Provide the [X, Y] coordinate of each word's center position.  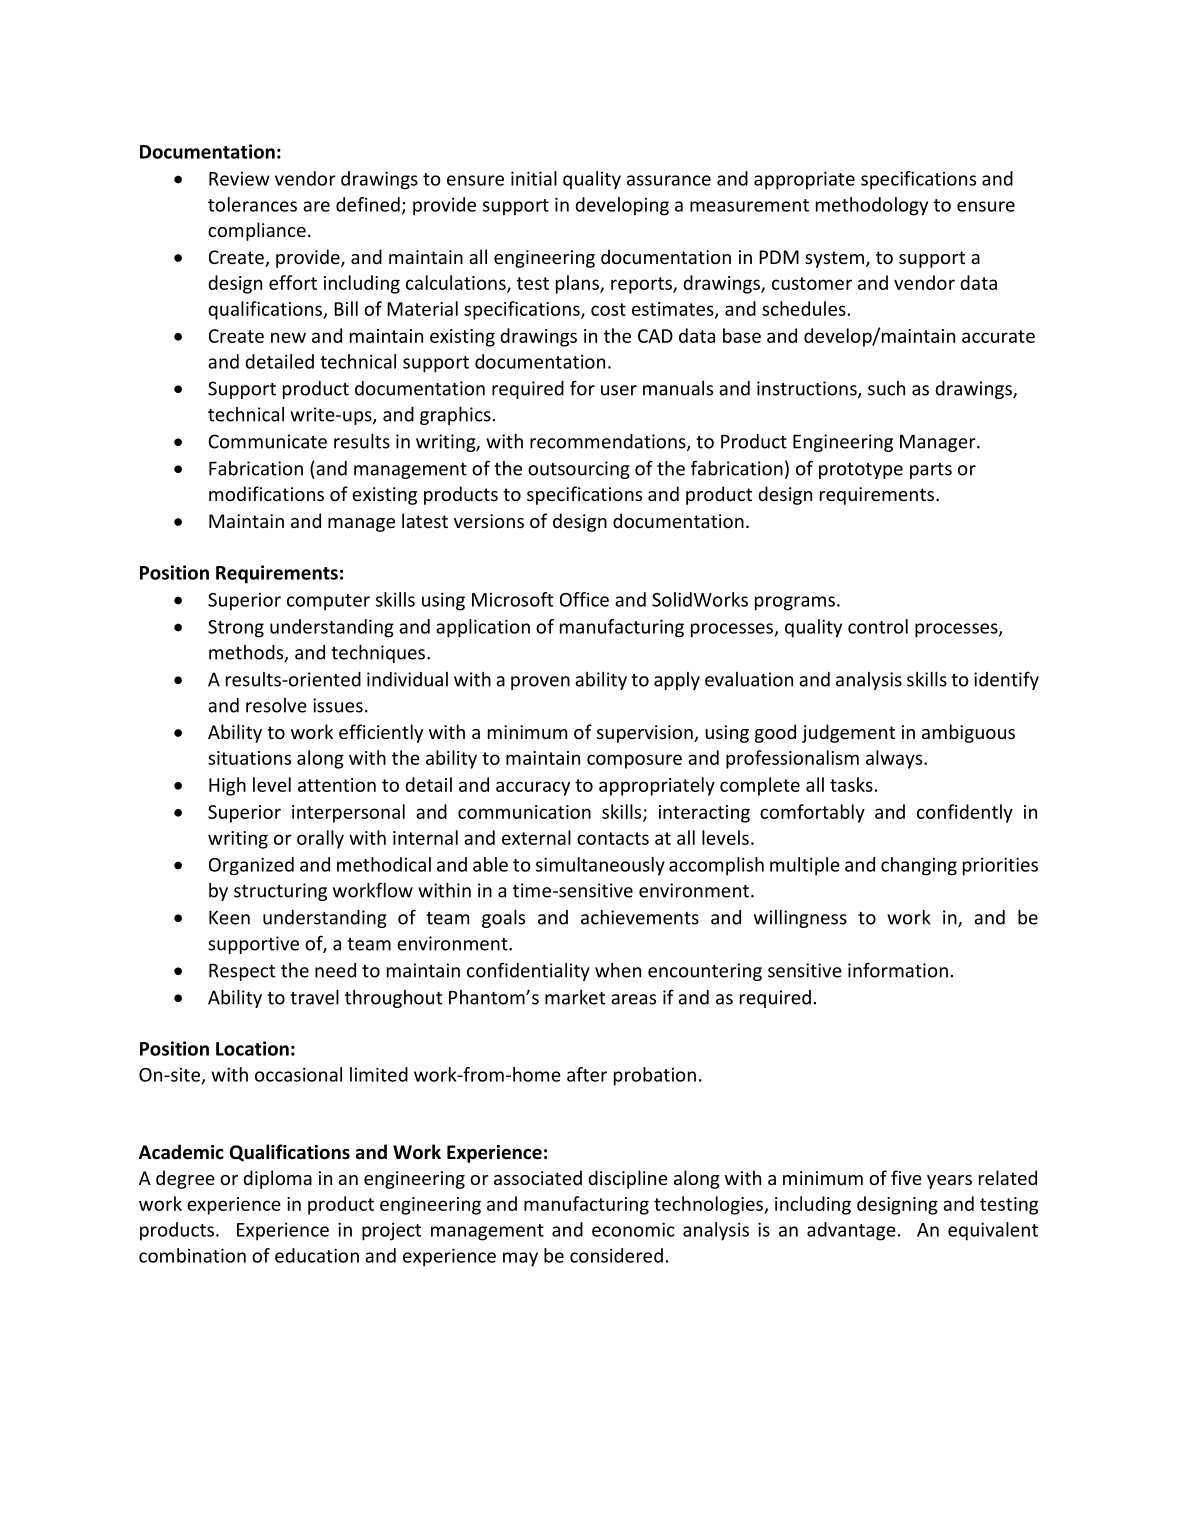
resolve [276, 705]
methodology [872, 206]
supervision [646, 734]
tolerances [252, 204]
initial [534, 178]
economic [633, 1229]
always [895, 759]
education [317, 1255]
